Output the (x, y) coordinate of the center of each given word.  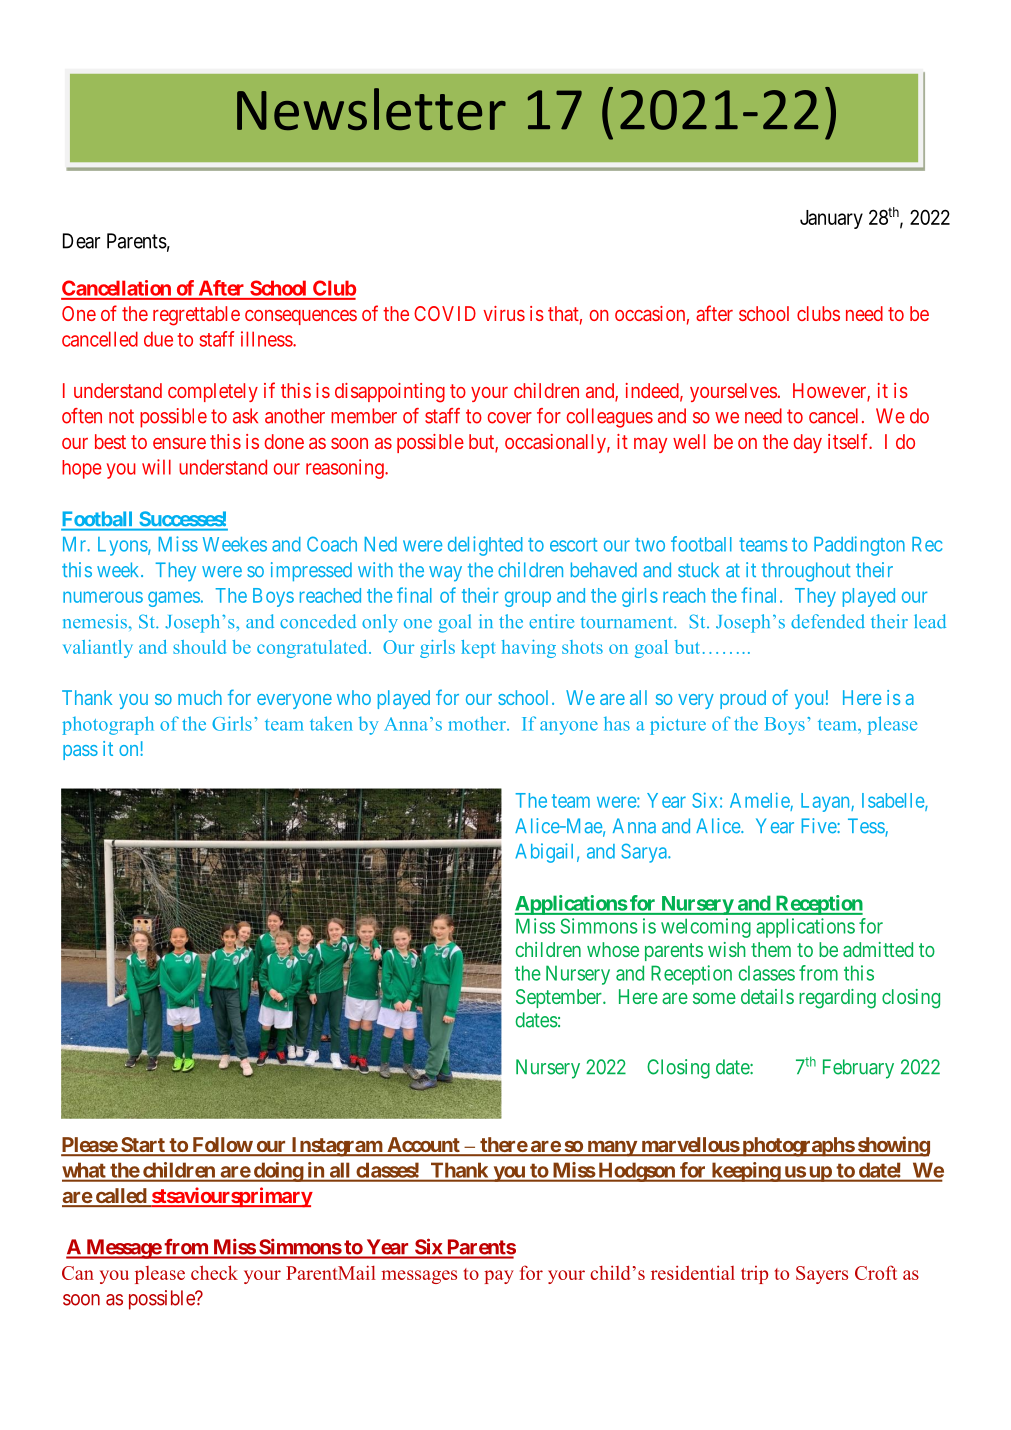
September (560, 998)
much (200, 697)
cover (509, 418)
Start (143, 1146)
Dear (81, 241)
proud (743, 699)
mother (478, 723)
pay (499, 1277)
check (214, 1272)
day (807, 443)
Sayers (822, 1275)
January (831, 219)
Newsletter (371, 109)
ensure (179, 443)
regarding (837, 999)
